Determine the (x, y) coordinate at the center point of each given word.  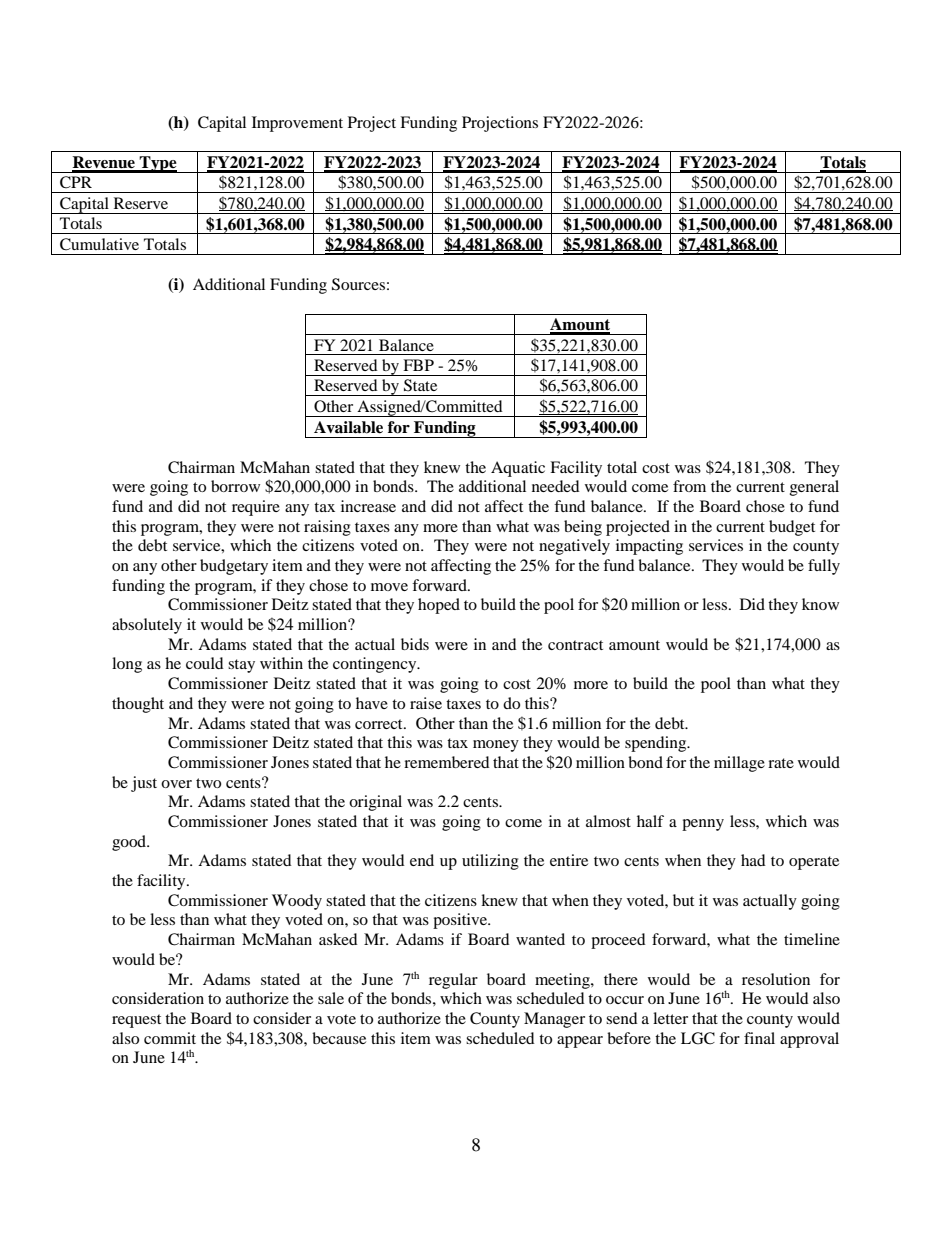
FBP (418, 365)
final (759, 1038)
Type (158, 164)
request (136, 1021)
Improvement (297, 124)
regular (453, 981)
